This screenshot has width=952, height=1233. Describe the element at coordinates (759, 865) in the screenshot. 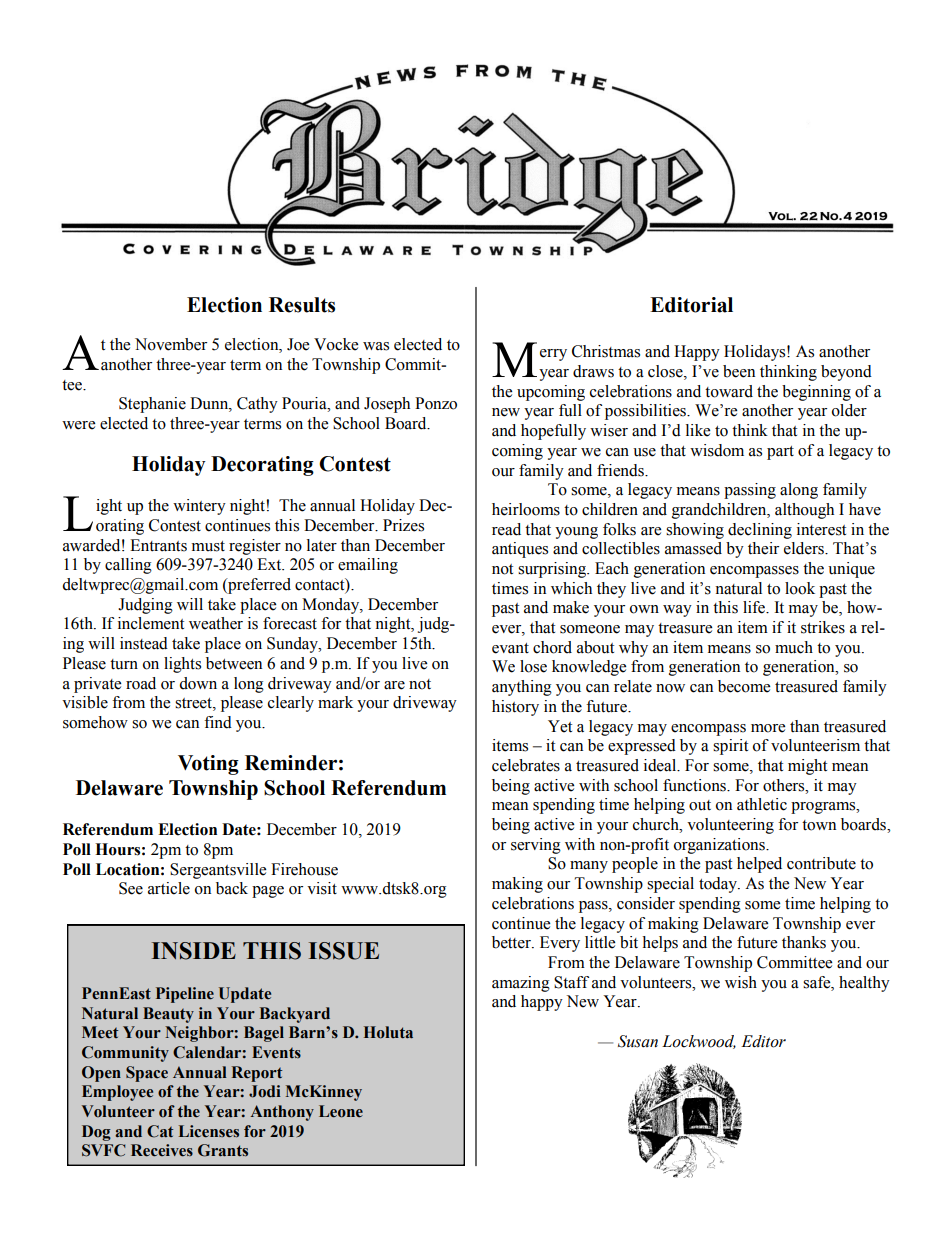

I see `helped` at that location.
